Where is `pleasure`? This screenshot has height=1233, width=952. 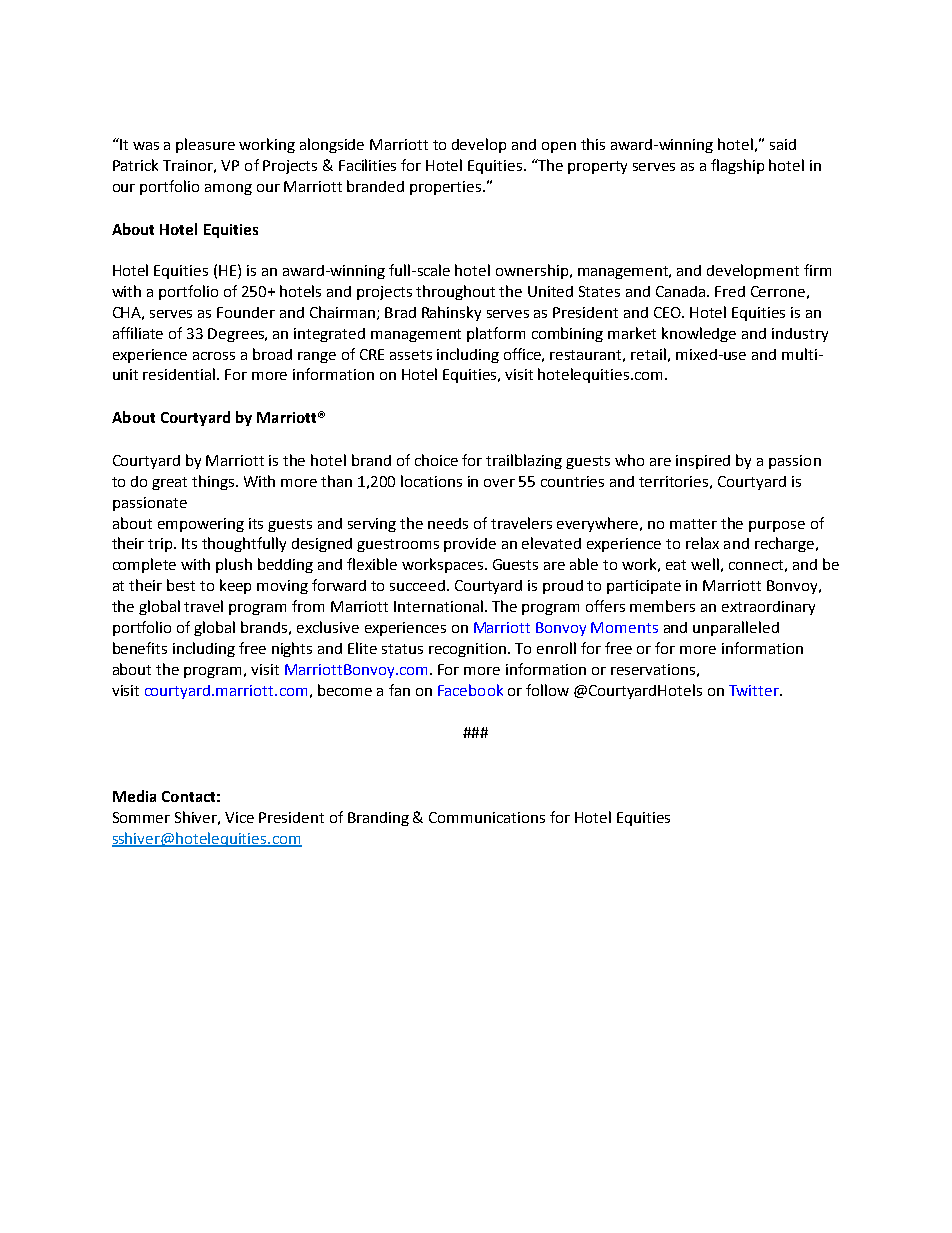 pleasure is located at coordinates (205, 145).
